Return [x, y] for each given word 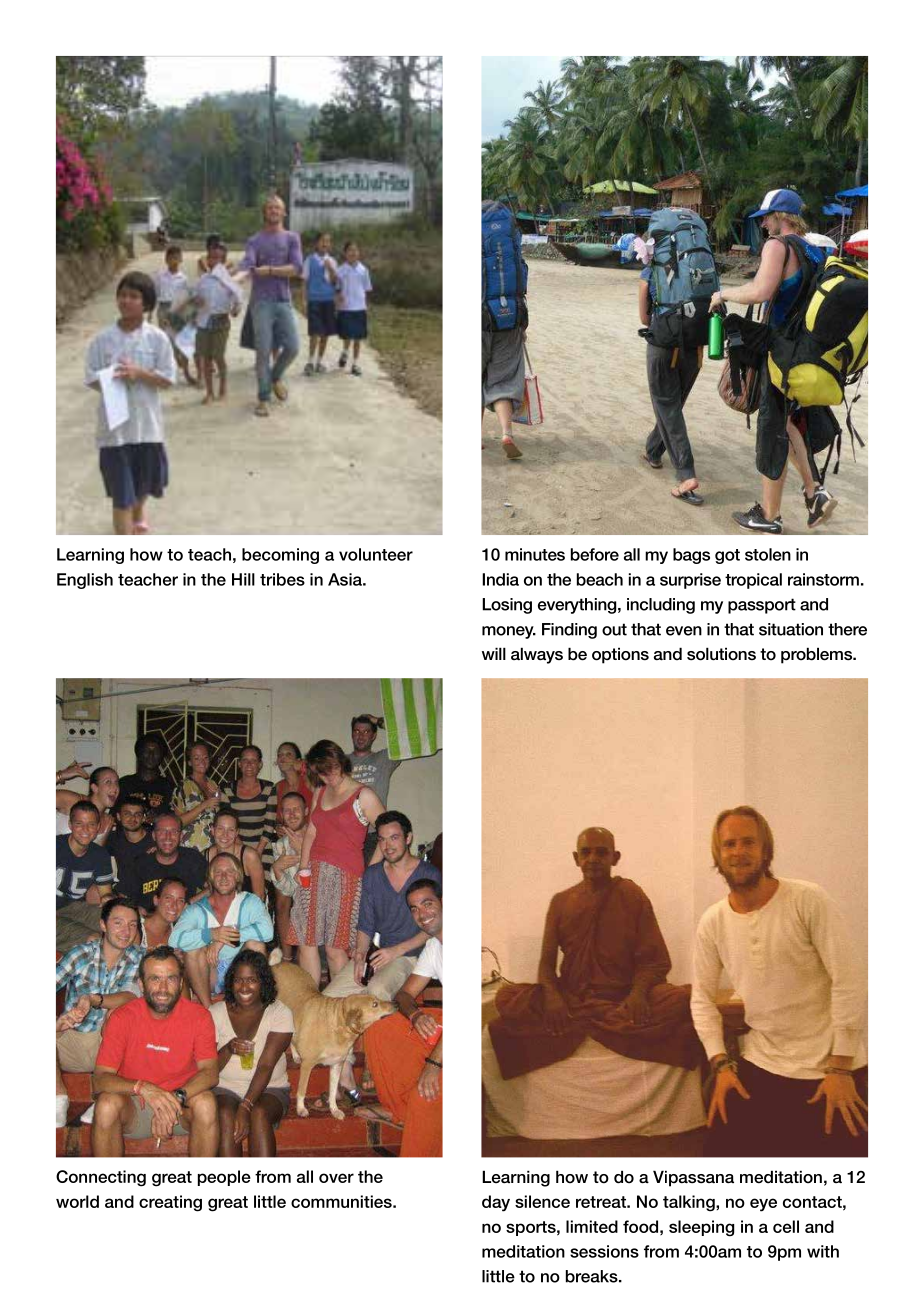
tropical [753, 581]
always [537, 655]
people [224, 1178]
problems [817, 655]
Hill [243, 579]
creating [170, 1203]
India [500, 579]
